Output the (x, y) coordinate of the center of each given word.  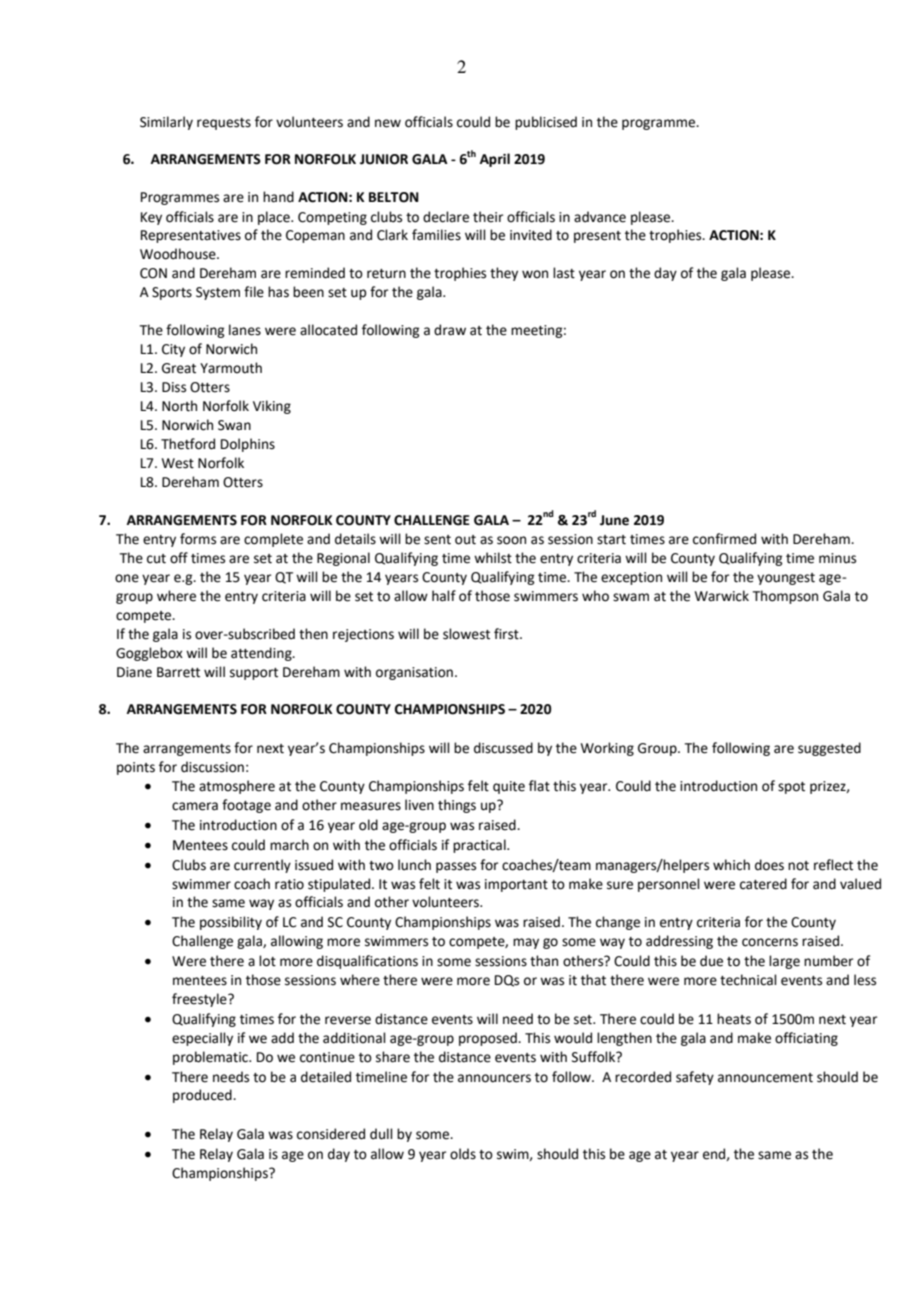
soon (511, 540)
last (564, 273)
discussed (503, 748)
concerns (770, 942)
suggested (829, 749)
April (495, 160)
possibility (231, 923)
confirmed (724, 539)
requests (224, 124)
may (526, 943)
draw (450, 330)
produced (203, 1096)
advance (600, 217)
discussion (212, 767)
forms (198, 539)
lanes (245, 330)
